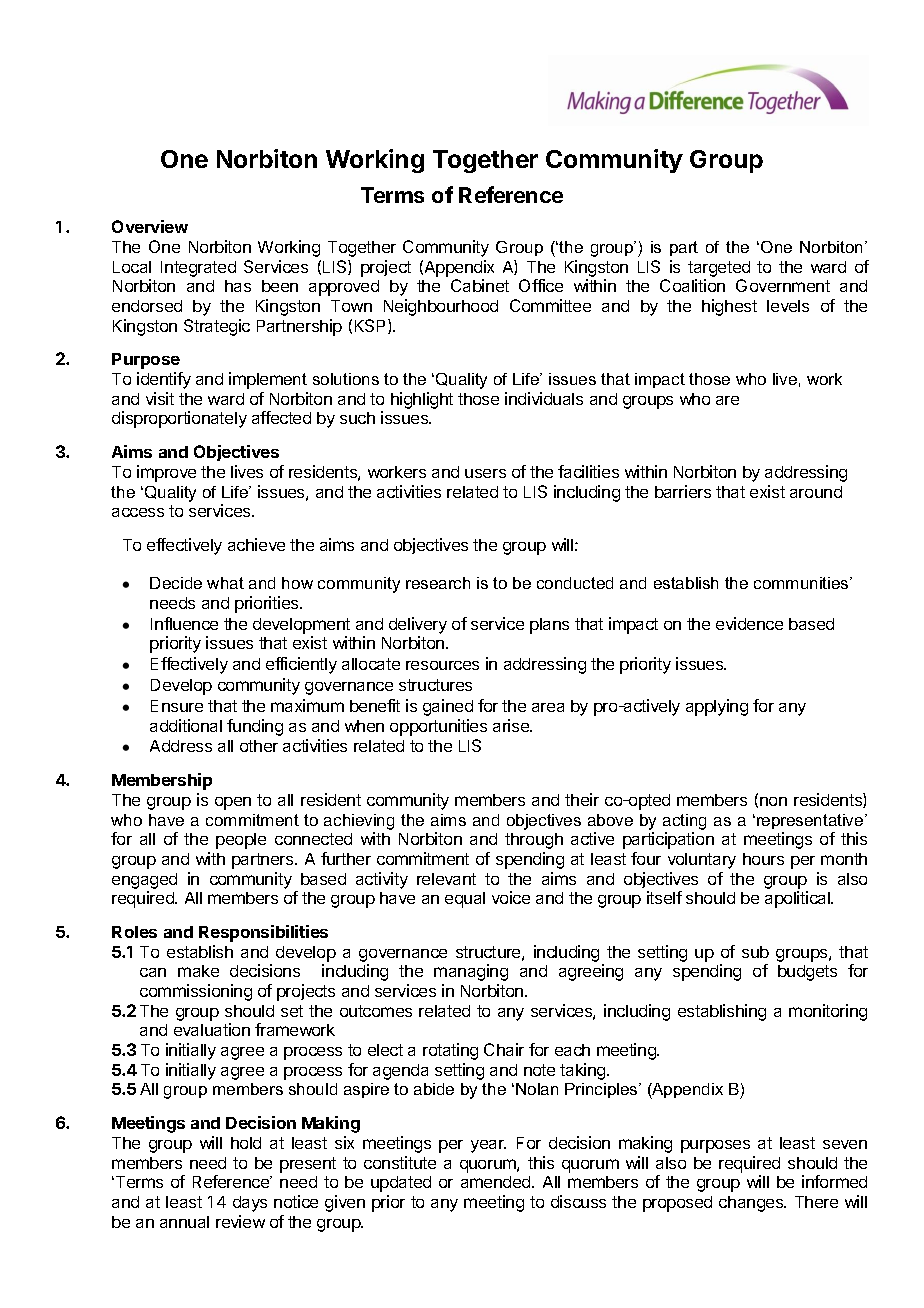  What do you see at coordinates (250, 1204) in the image?
I see `days` at bounding box center [250, 1204].
